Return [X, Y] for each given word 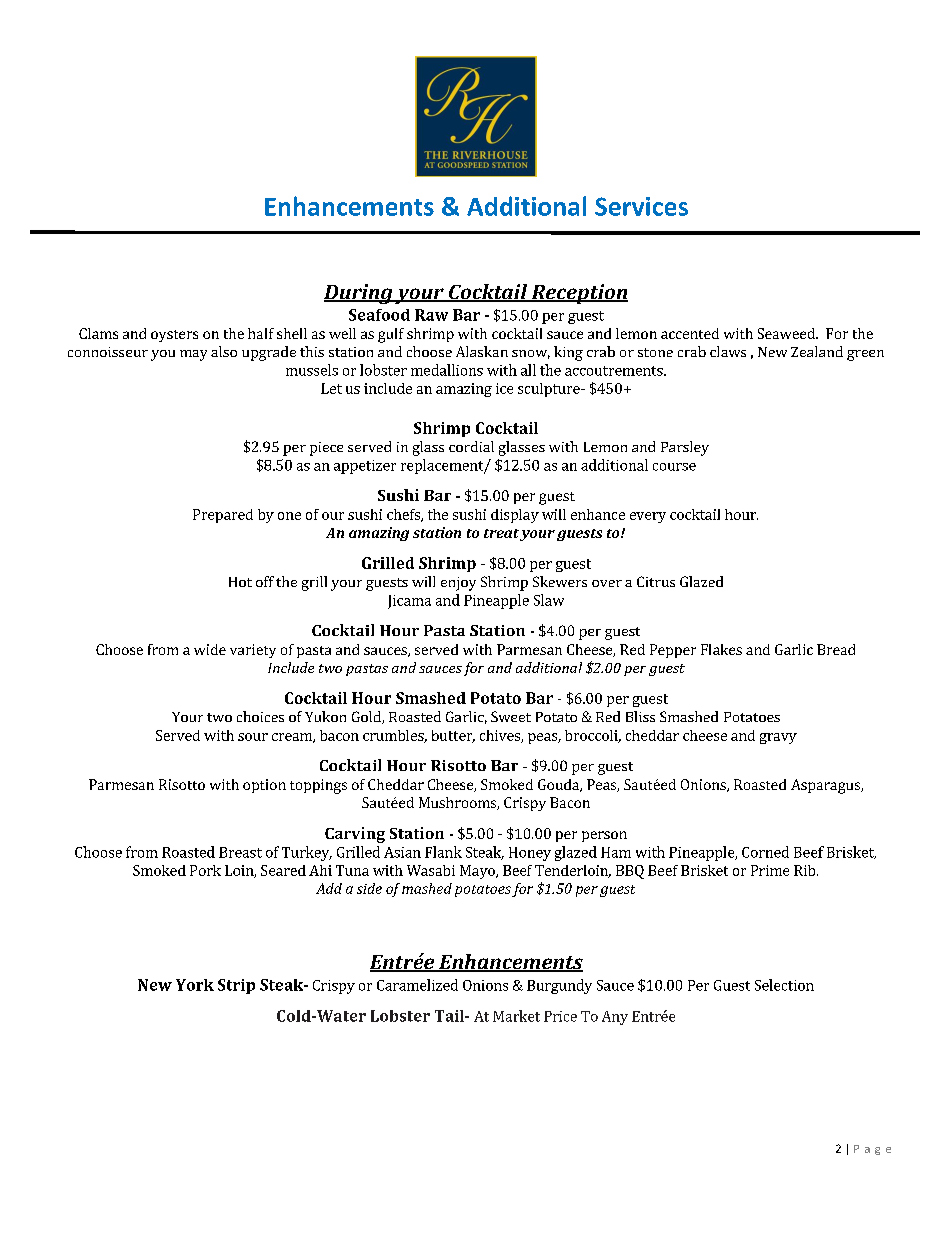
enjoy [458, 584]
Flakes [721, 649]
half [261, 333]
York [195, 985]
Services [641, 206]
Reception [578, 294]
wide [210, 649]
